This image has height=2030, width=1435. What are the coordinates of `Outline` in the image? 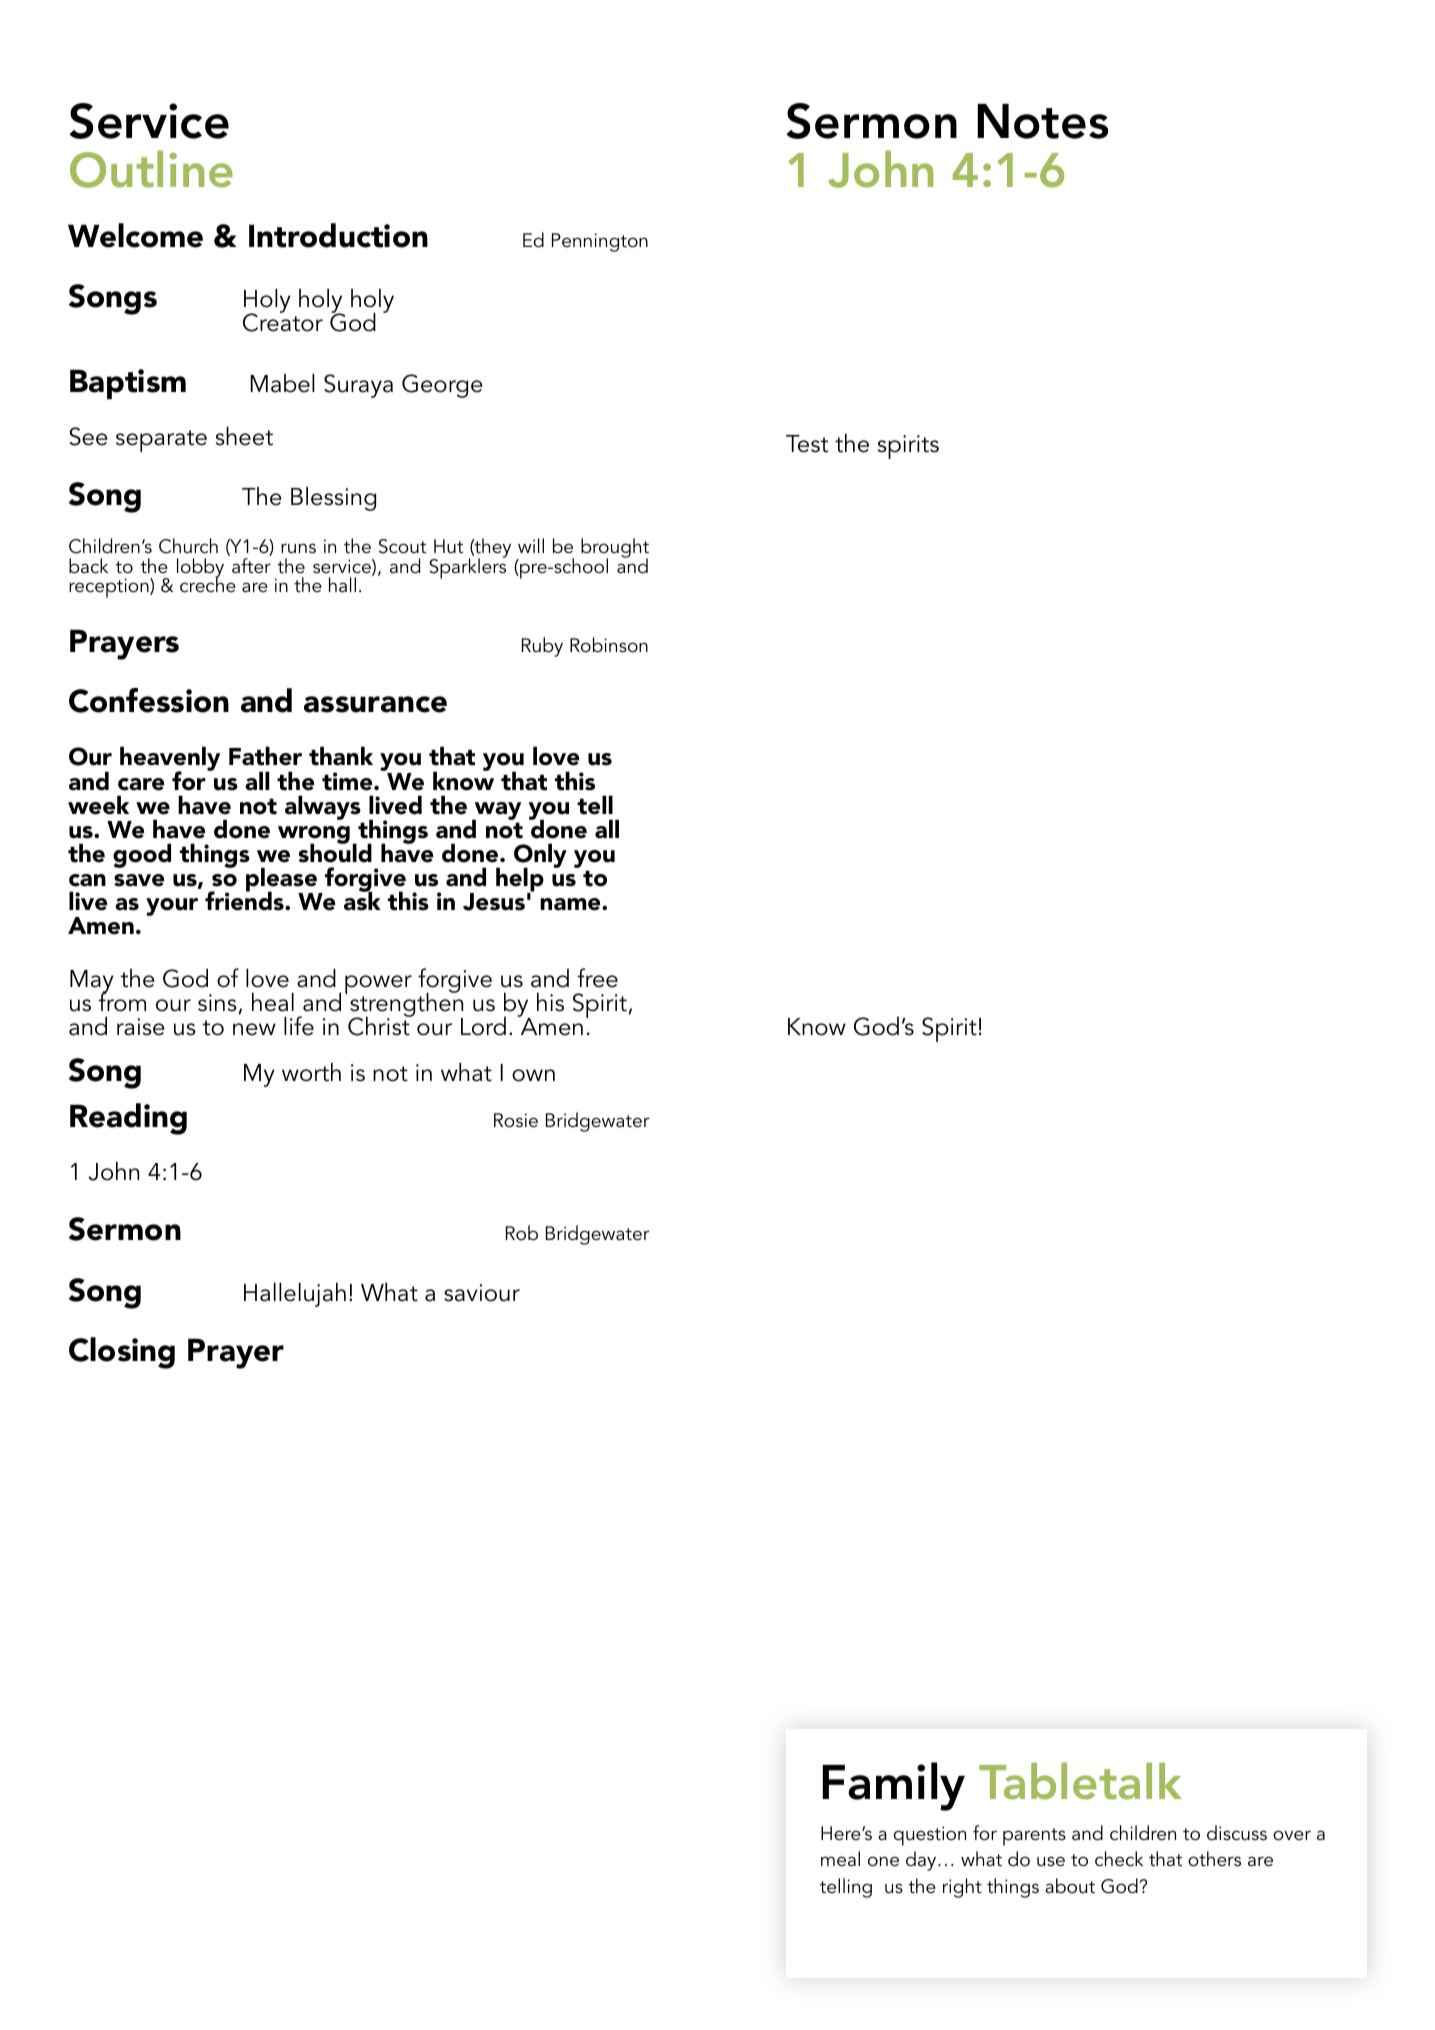 It's located at (151, 169).
